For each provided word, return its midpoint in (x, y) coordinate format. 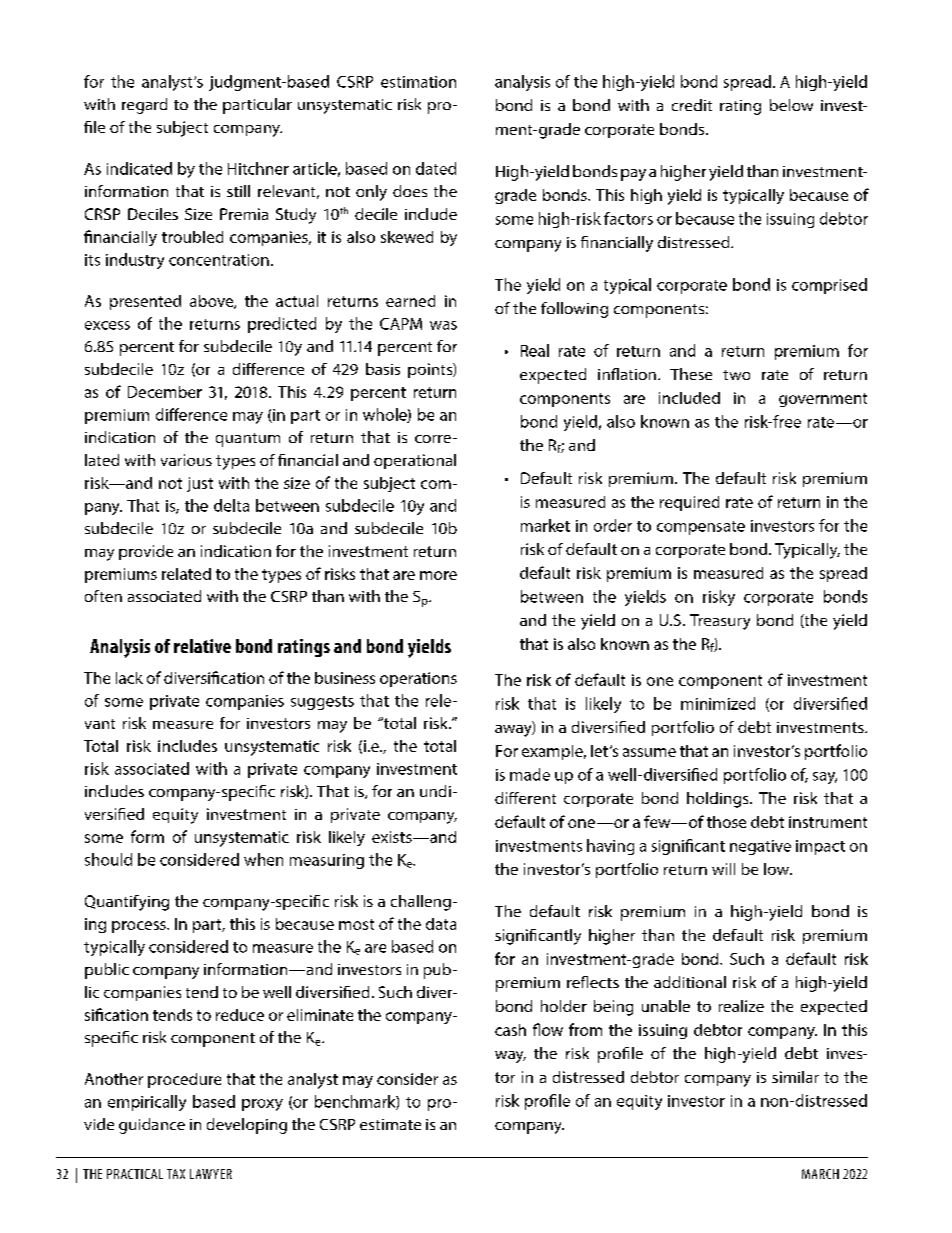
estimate (390, 1124)
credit (692, 105)
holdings (719, 800)
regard (144, 106)
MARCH (820, 1174)
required (689, 503)
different (525, 798)
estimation (418, 82)
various (186, 460)
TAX (176, 1174)
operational (415, 461)
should (108, 859)
